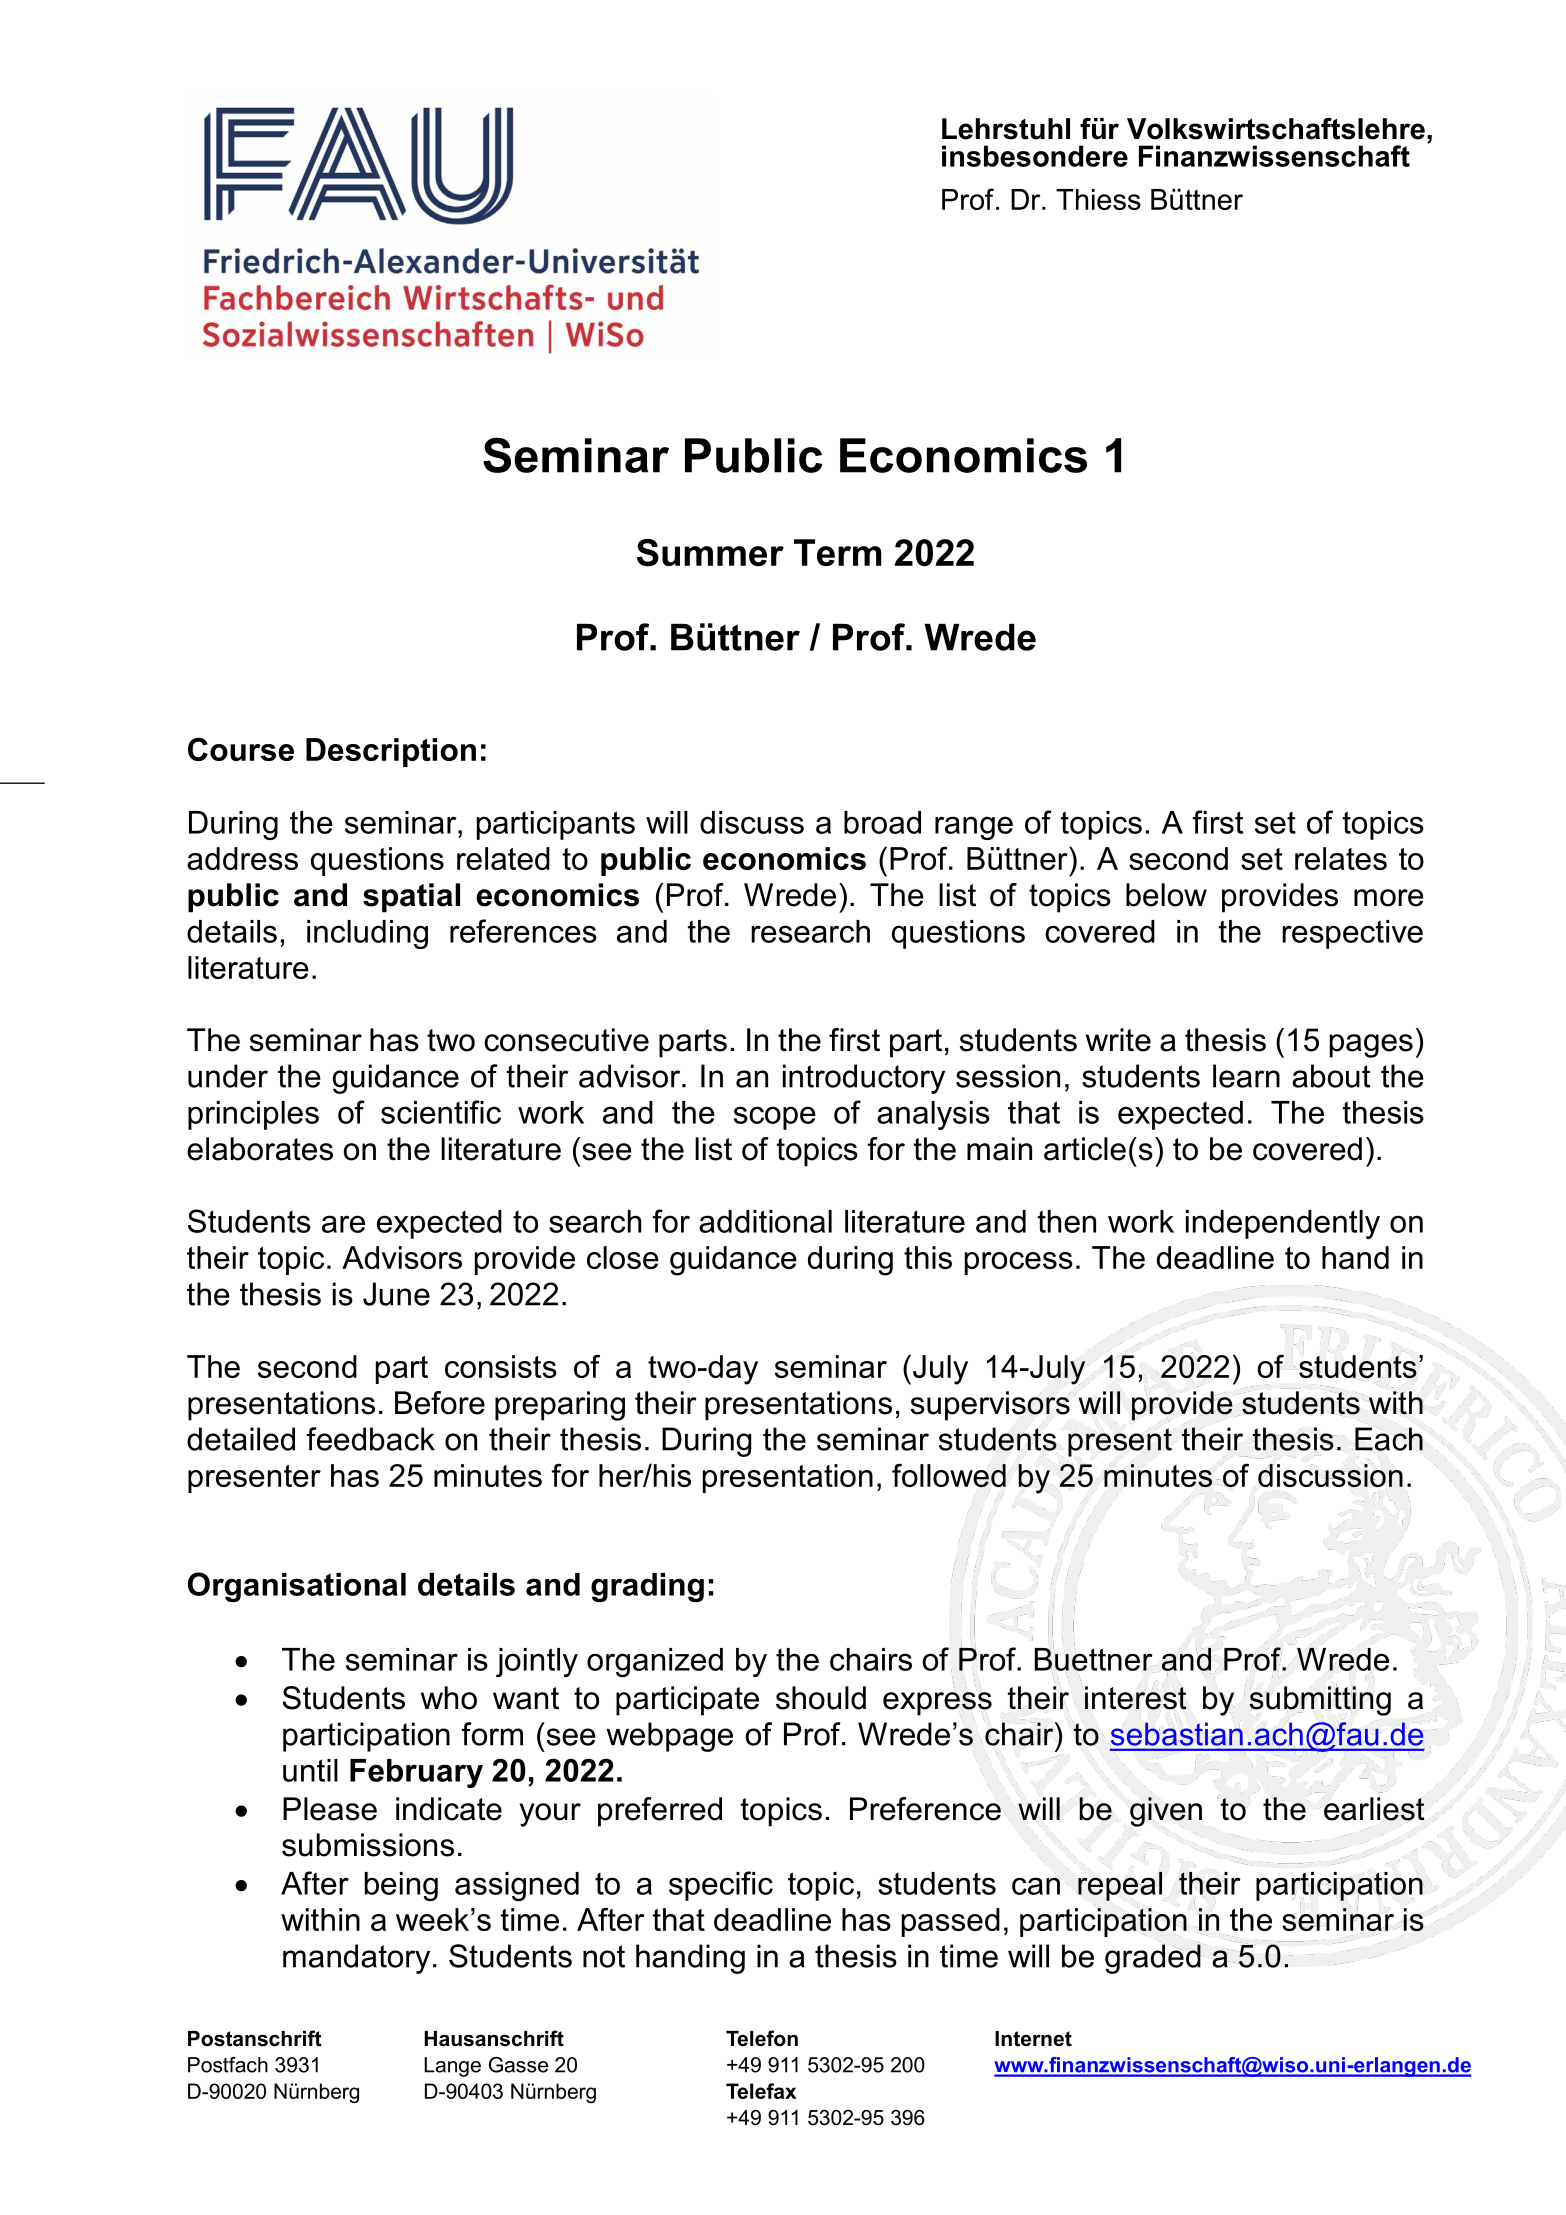 The height and width of the screenshot is (2215, 1566). I want to click on Telefon, so click(762, 2038).
